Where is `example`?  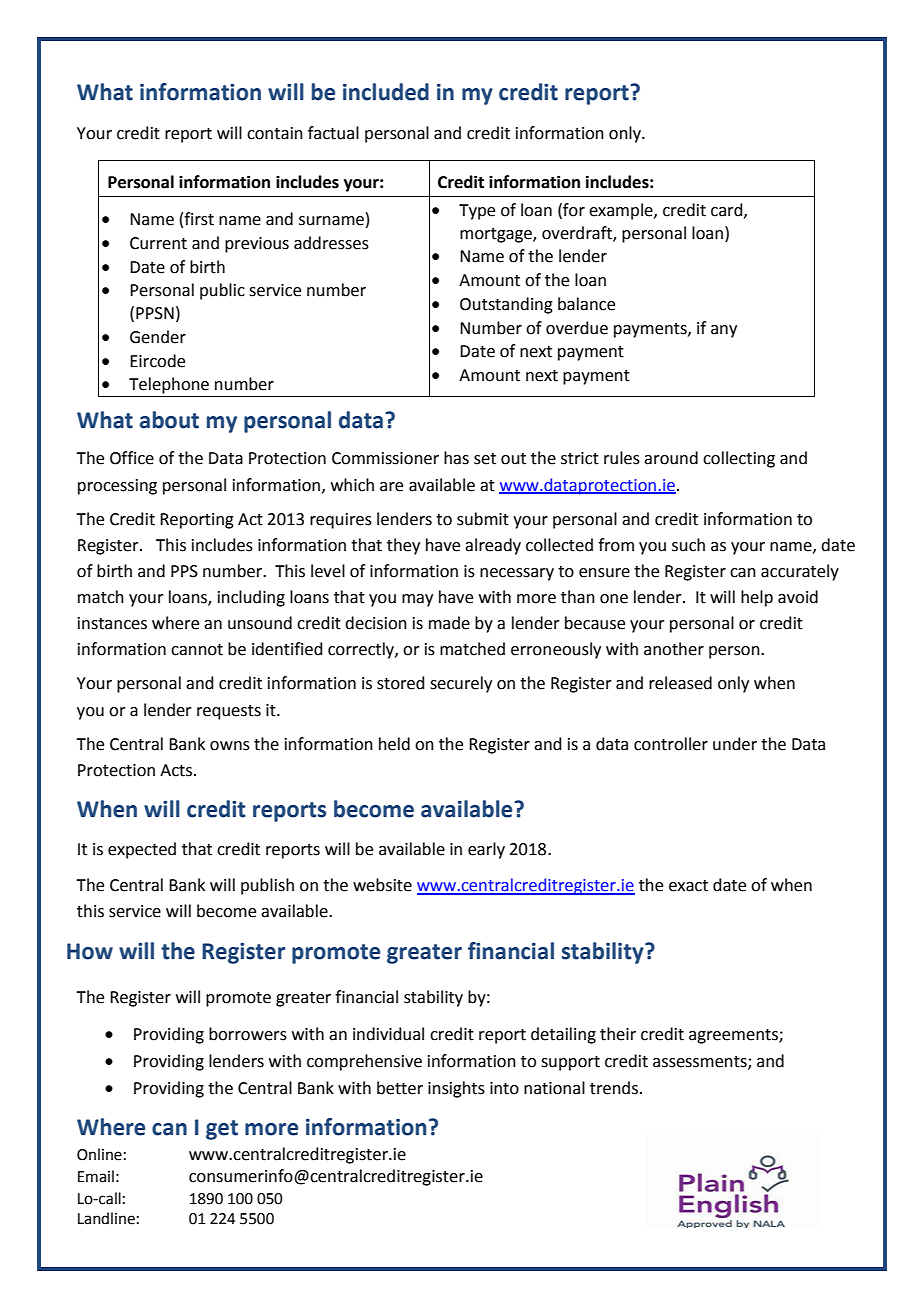
example is located at coordinates (622, 211).
